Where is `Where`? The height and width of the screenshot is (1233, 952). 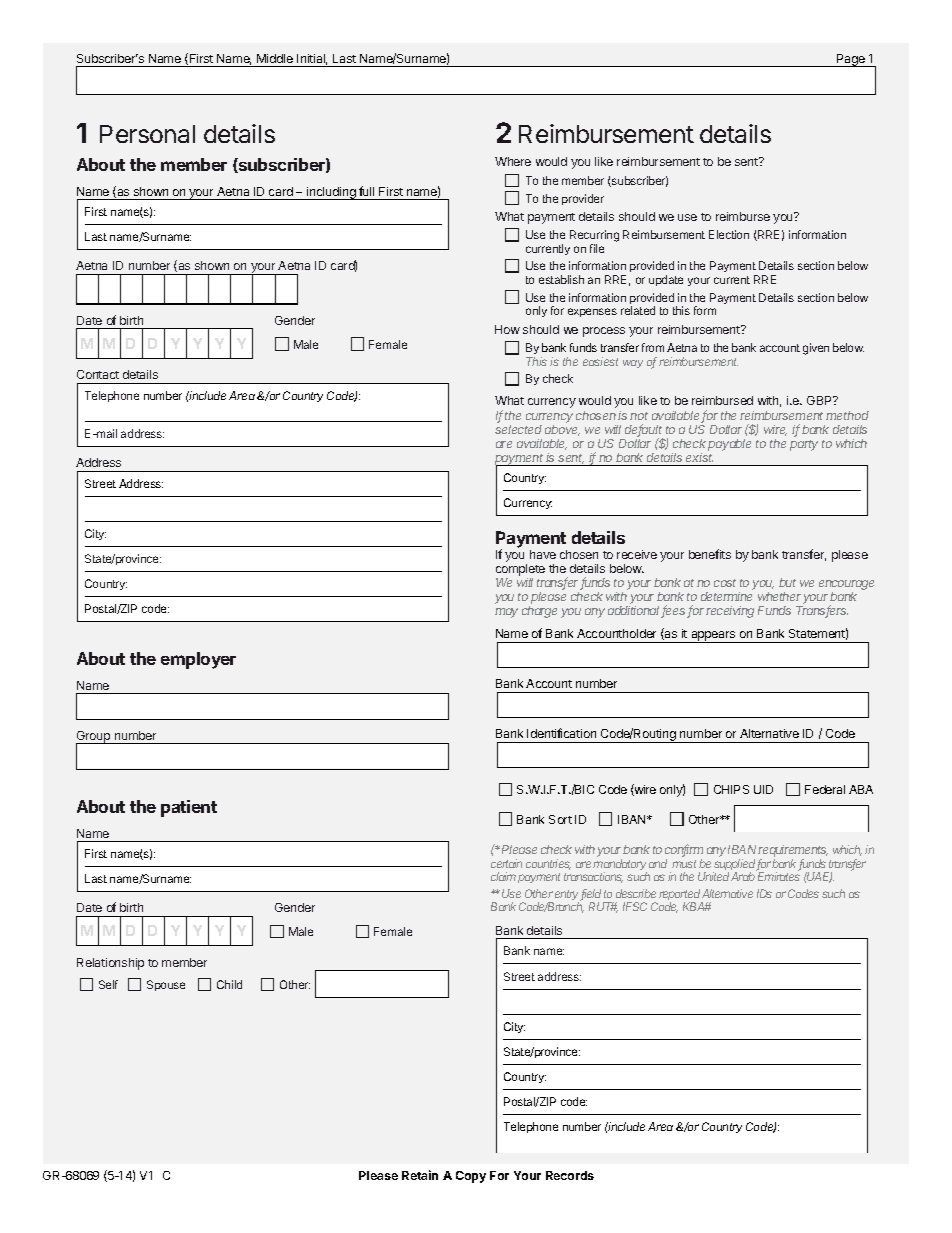 Where is located at coordinates (513, 161).
